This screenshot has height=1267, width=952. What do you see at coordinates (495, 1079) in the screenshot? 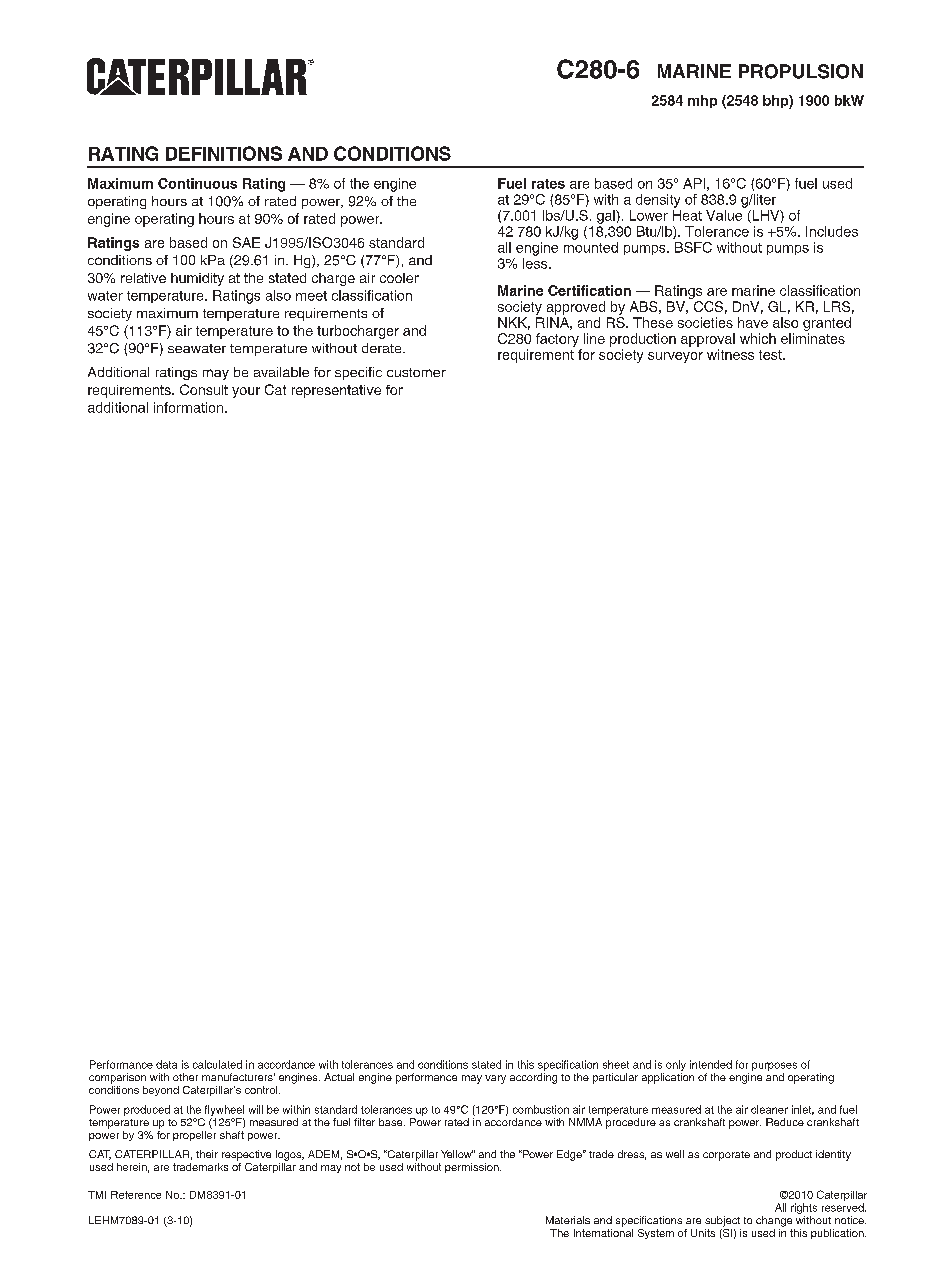
I see `vary` at bounding box center [495, 1079].
